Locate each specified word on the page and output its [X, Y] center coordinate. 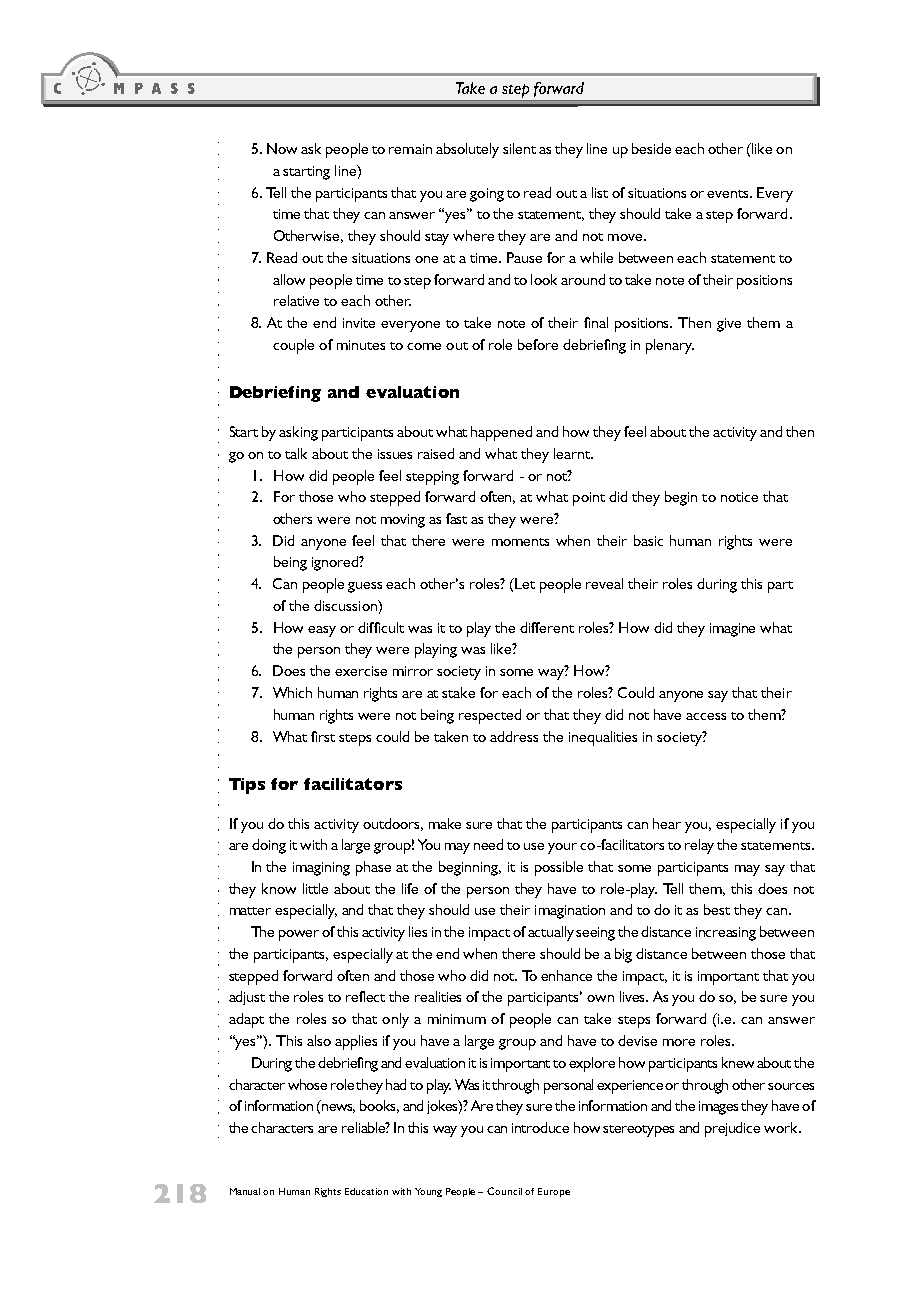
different [547, 627]
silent [519, 148]
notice [739, 497]
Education [366, 1191]
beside [651, 148]
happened [501, 433]
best [717, 909]
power [299, 935]
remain [410, 149]
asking [298, 433]
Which [292, 692]
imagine [732, 630]
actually [552, 933]
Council [504, 1191]
